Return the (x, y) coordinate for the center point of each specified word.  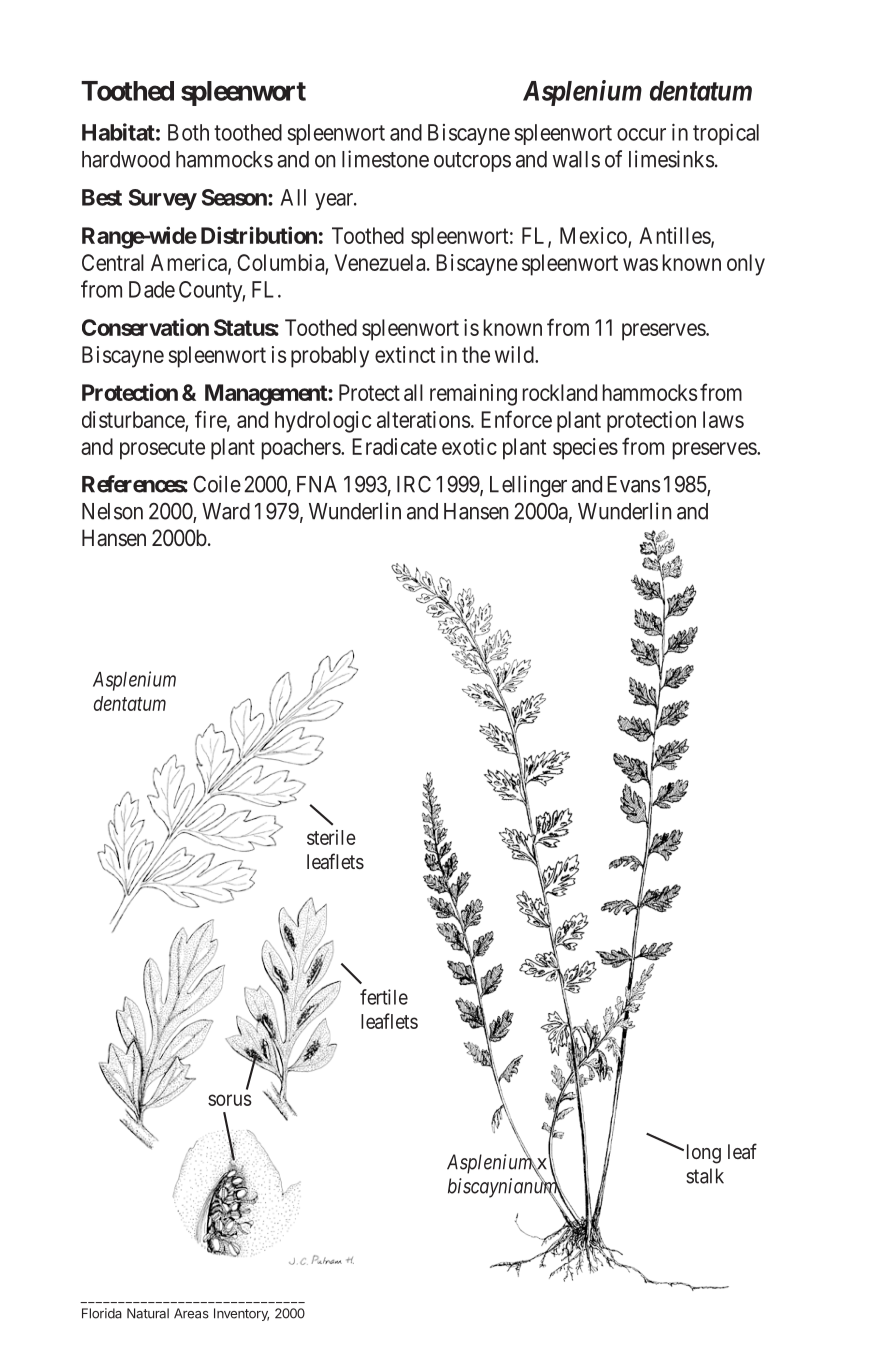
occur (641, 134)
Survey (163, 199)
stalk (705, 1176)
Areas (191, 1313)
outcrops (472, 162)
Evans (633, 484)
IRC (414, 484)
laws (723, 419)
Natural (148, 1313)
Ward (226, 511)
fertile (384, 997)
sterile (331, 837)
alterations (423, 419)
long (702, 1154)
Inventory (241, 1314)
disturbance (133, 419)
